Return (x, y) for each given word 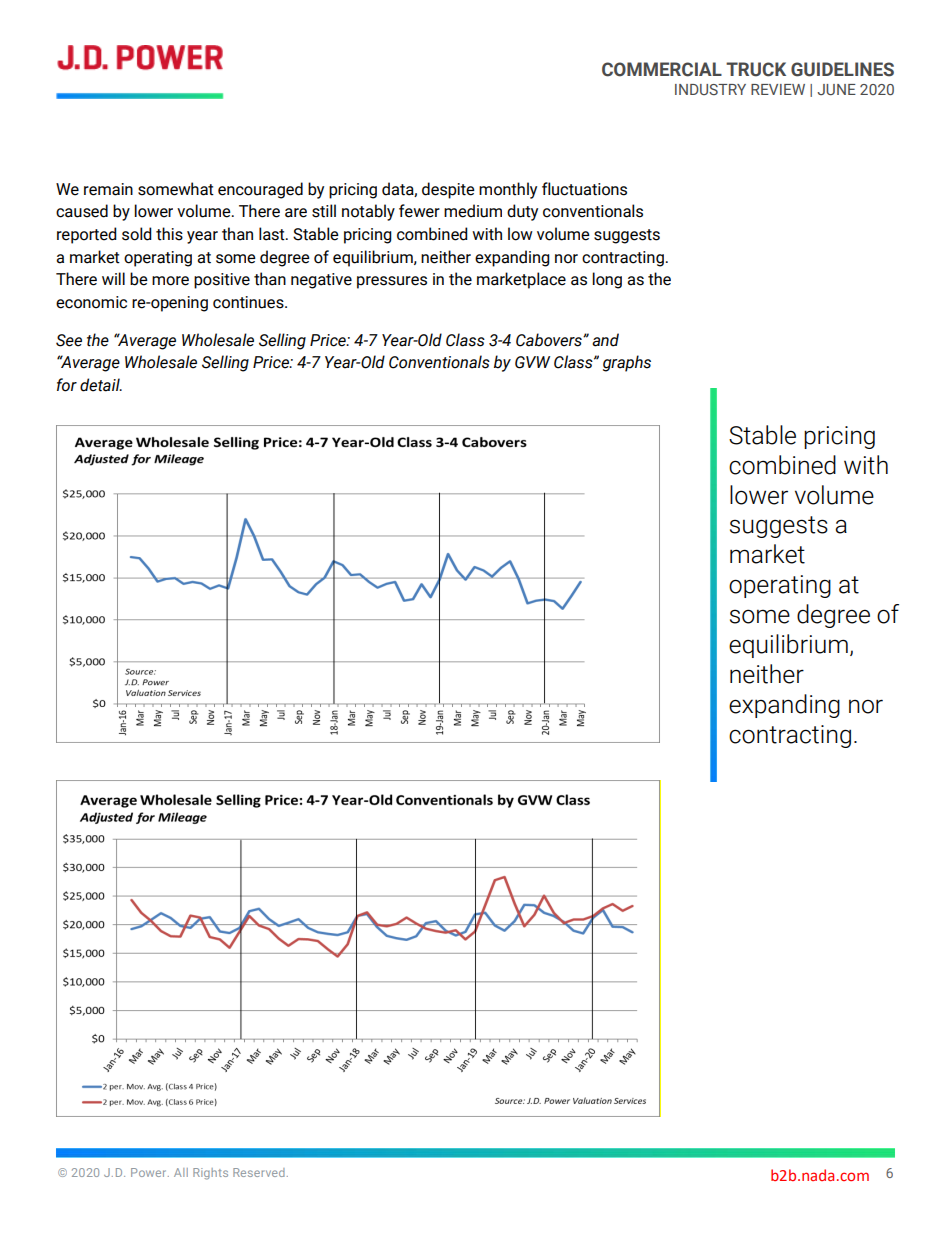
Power (150, 1172)
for (67, 385)
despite (448, 190)
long (607, 280)
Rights (210, 1174)
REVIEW (778, 89)
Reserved (259, 1172)
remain (108, 189)
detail (101, 385)
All (181, 1172)
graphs (627, 363)
